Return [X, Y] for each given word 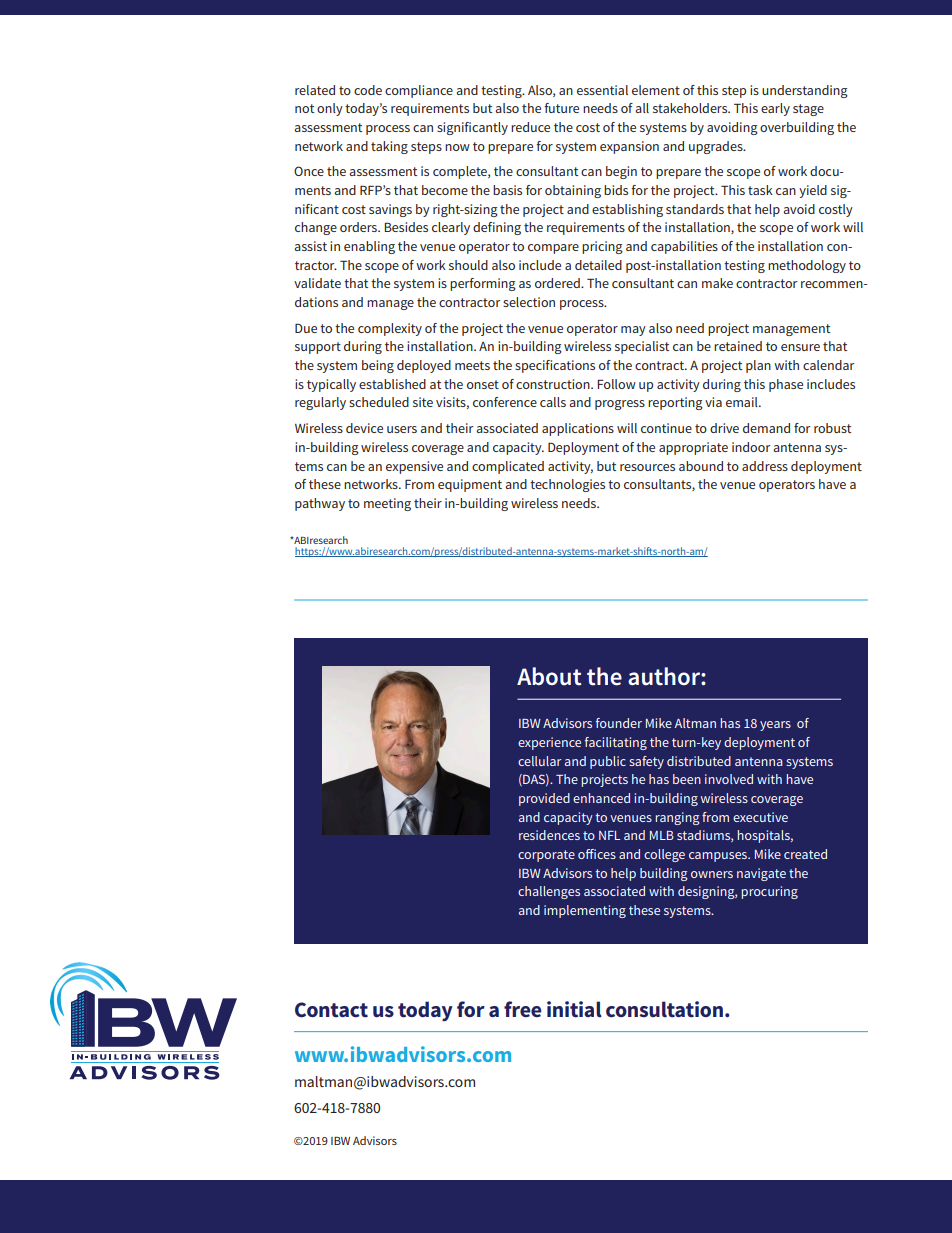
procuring [770, 892]
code [368, 90]
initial [574, 1009]
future [561, 108]
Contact [331, 1010]
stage [808, 110]
